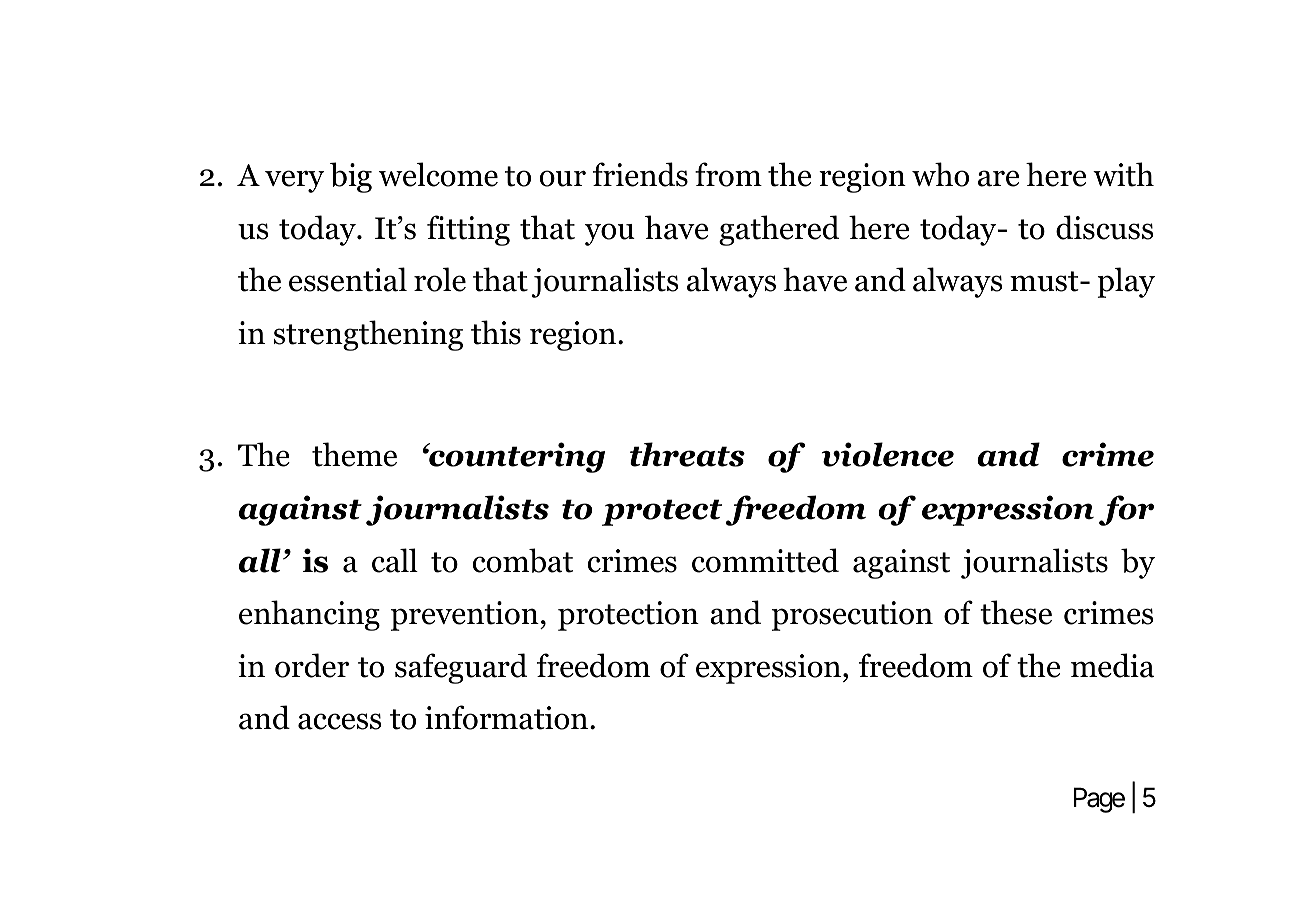 This screenshot has height=924, width=1313. I want to click on media, so click(1112, 665).
